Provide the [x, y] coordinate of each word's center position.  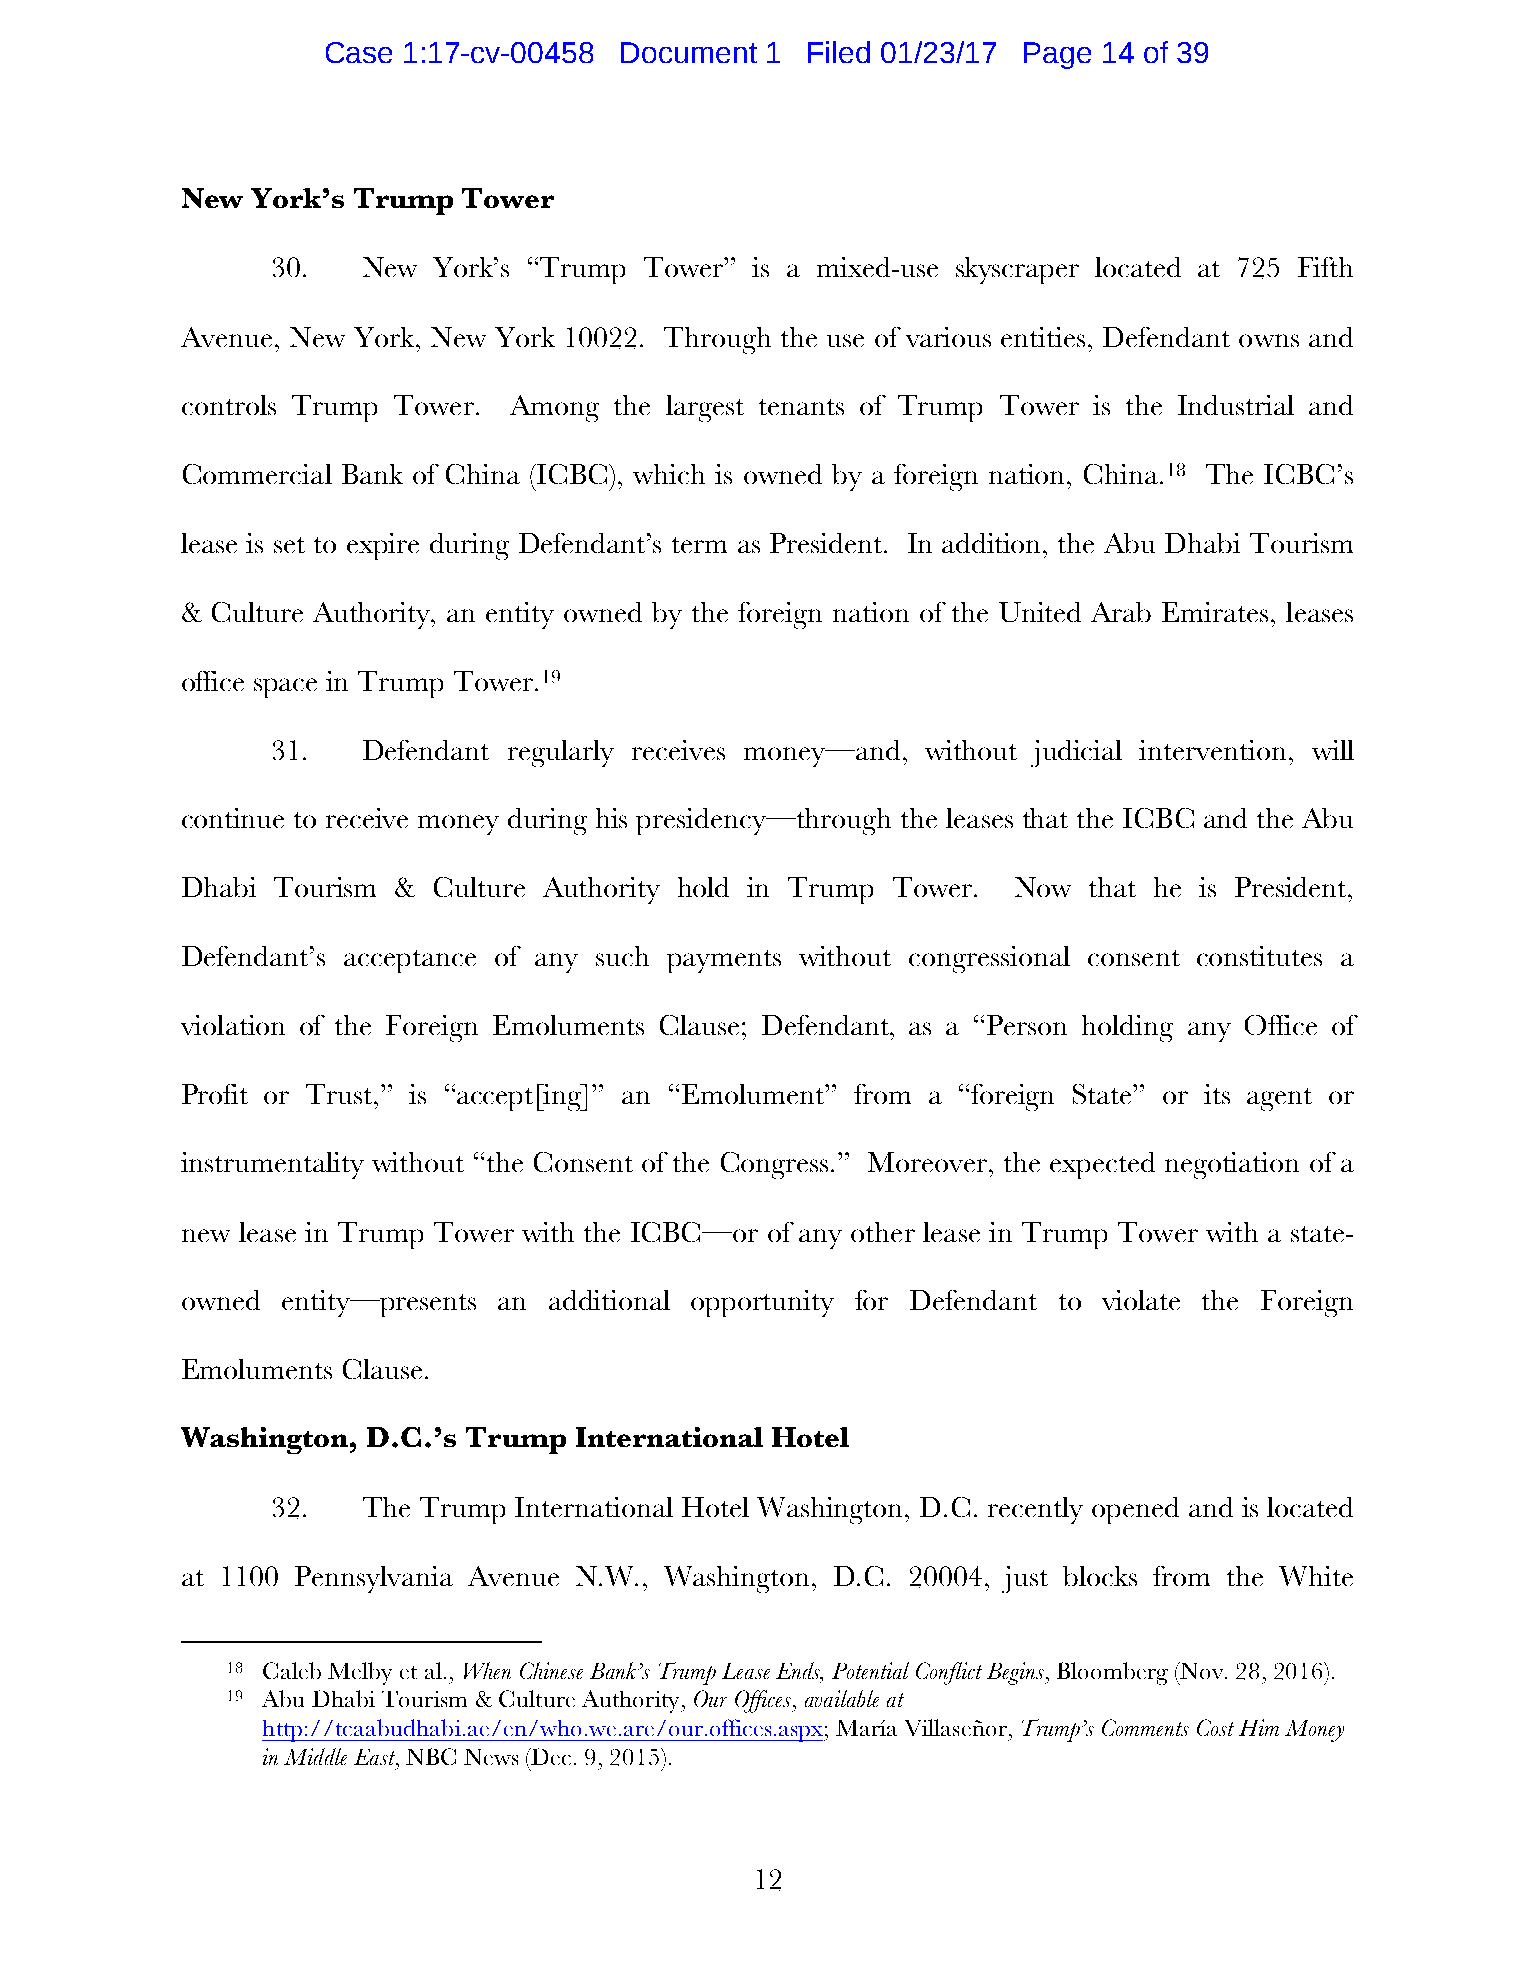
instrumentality [272, 1165]
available [842, 1698]
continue [233, 818]
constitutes [1259, 956]
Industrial [1236, 405]
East [375, 1757]
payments [724, 961]
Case [359, 52]
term [699, 545]
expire [383, 546]
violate [1141, 1300]
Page [1057, 55]
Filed [839, 52]
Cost [1215, 1727]
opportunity [762, 1303]
